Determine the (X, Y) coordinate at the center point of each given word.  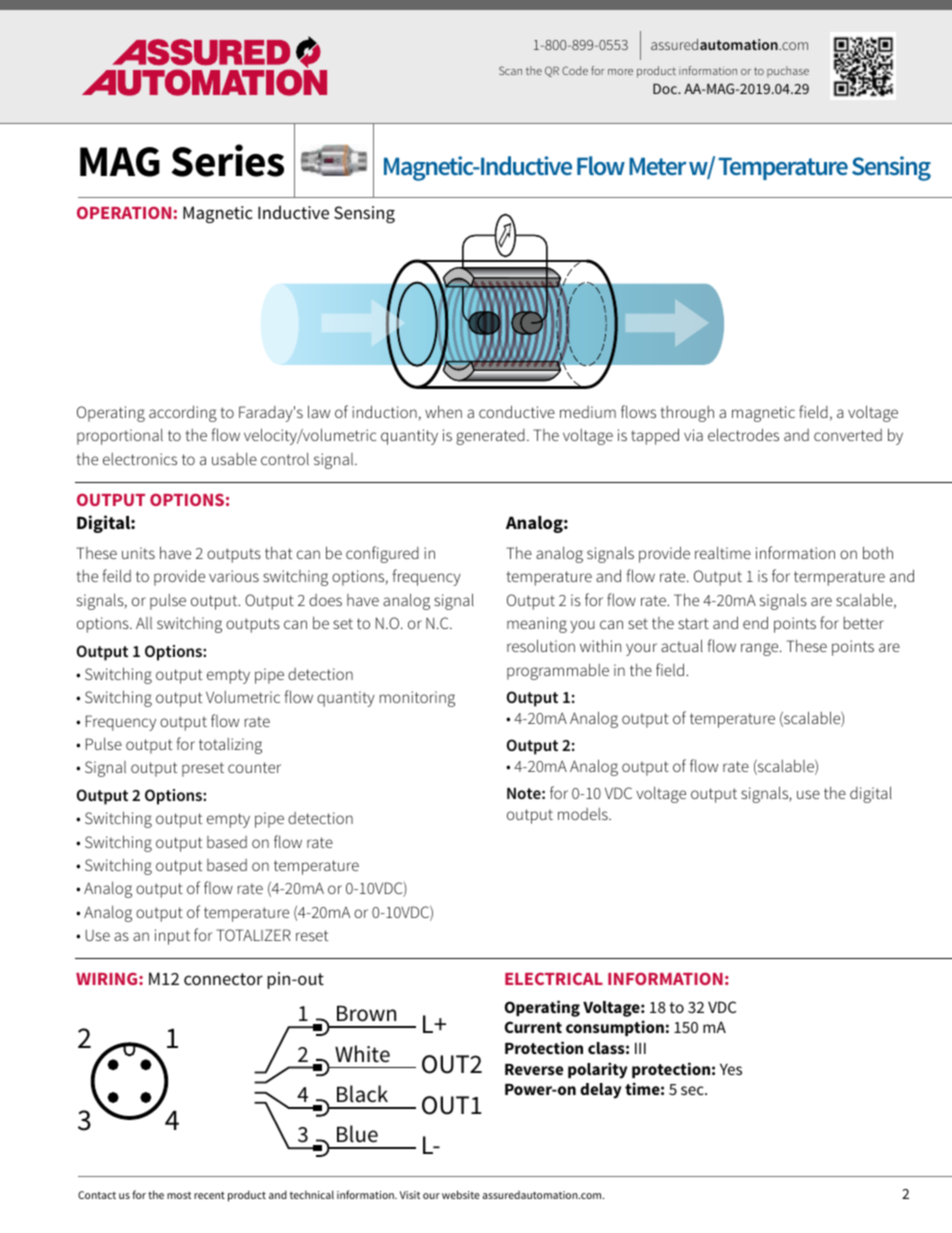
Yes (731, 1069)
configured (382, 554)
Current (533, 1027)
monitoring (417, 699)
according (183, 413)
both (878, 552)
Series (227, 160)
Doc (666, 88)
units (138, 553)
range (761, 649)
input (172, 937)
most (179, 1195)
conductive (517, 411)
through (687, 414)
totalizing (230, 746)
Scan (510, 70)
